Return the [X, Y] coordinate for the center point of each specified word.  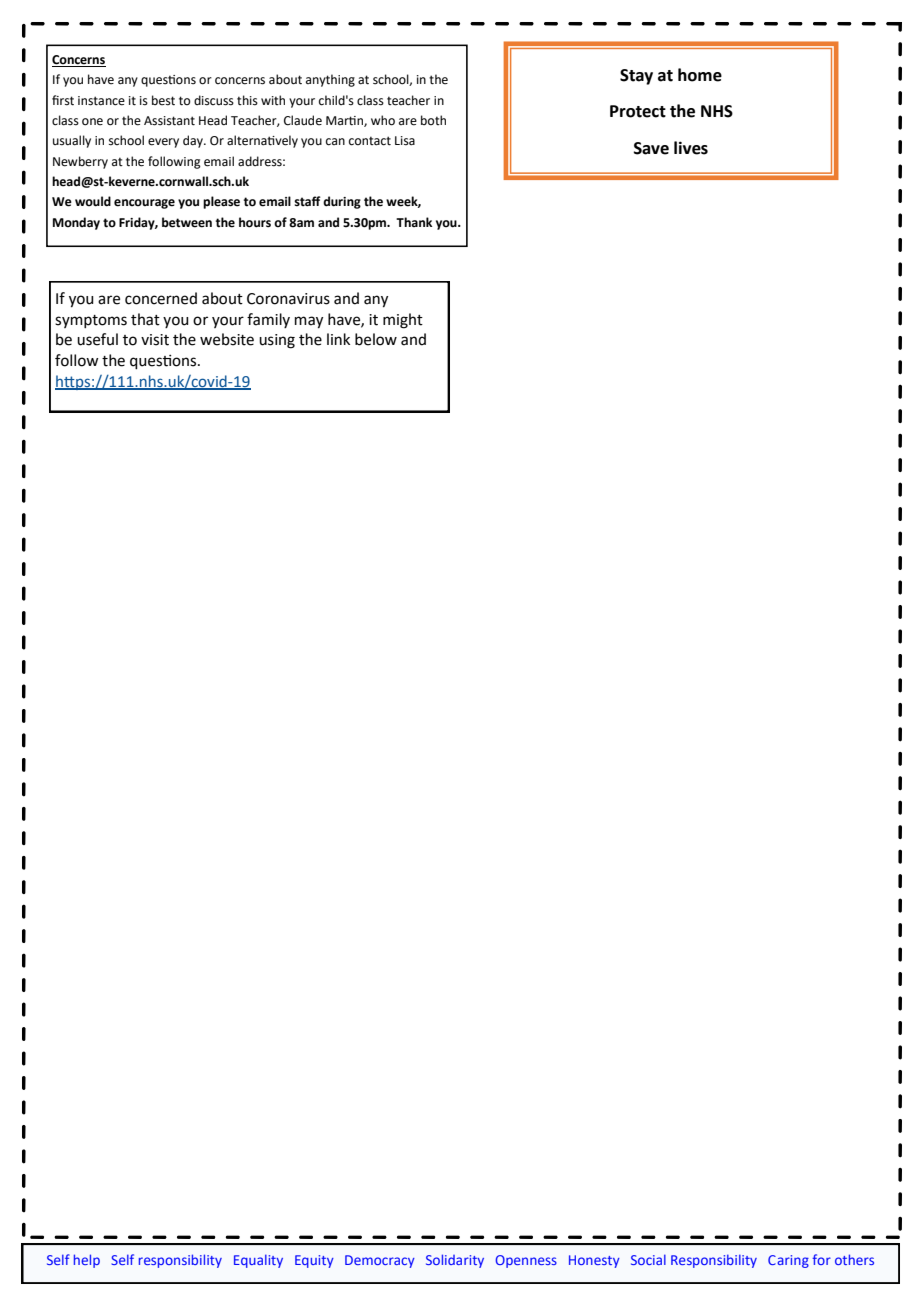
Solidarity [455, 1261]
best [163, 100]
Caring [788, 1261]
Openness [526, 1261]
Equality [258, 1261]
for [821, 1259]
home [700, 75]
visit [155, 340]
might [403, 321]
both [433, 120]
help [87, 1261]
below [376, 339]
